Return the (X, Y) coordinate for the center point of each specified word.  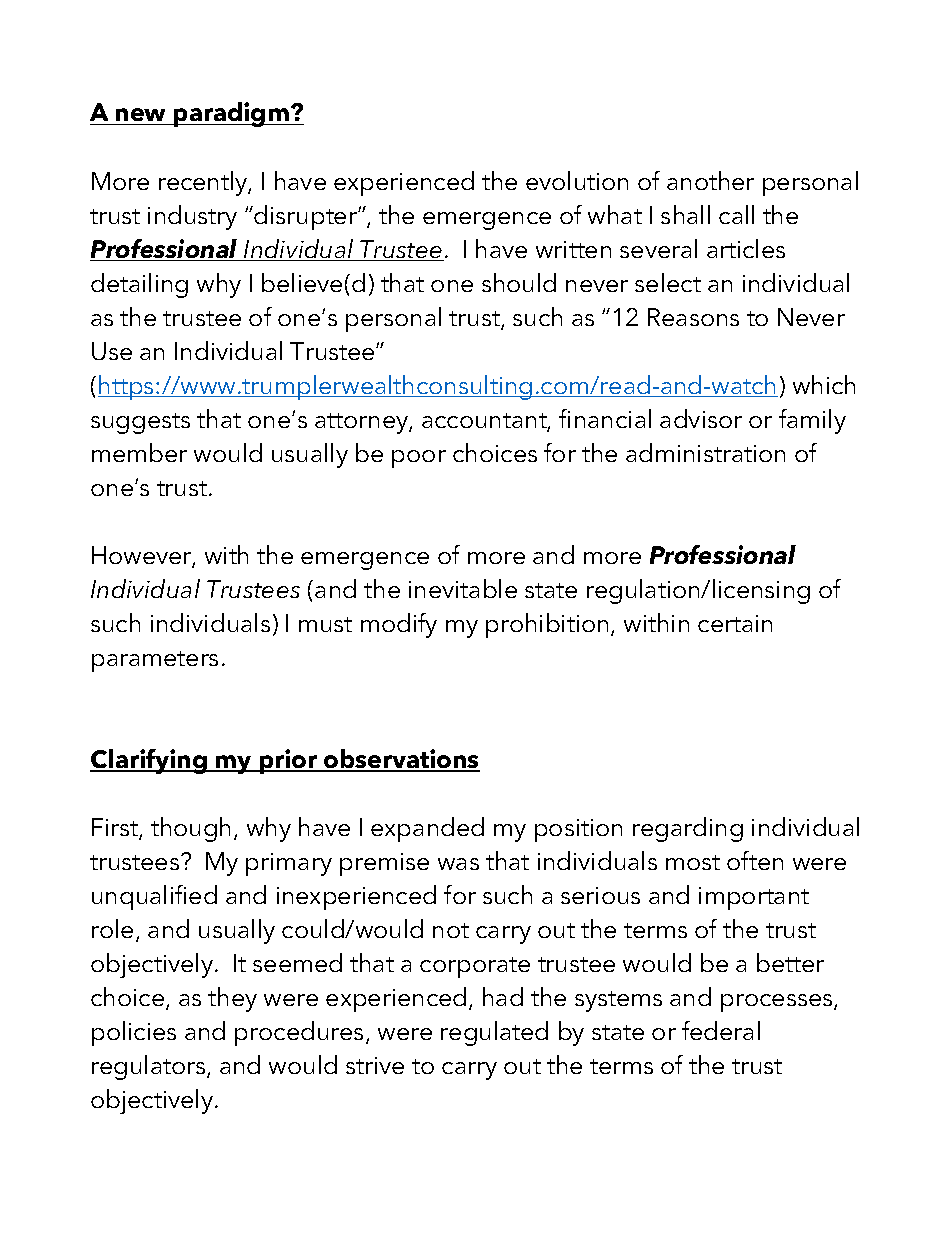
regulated (494, 1033)
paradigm (231, 114)
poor (419, 459)
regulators (150, 1067)
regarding (688, 829)
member (139, 452)
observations (401, 760)
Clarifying (150, 761)
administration (705, 452)
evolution (577, 180)
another (710, 180)
